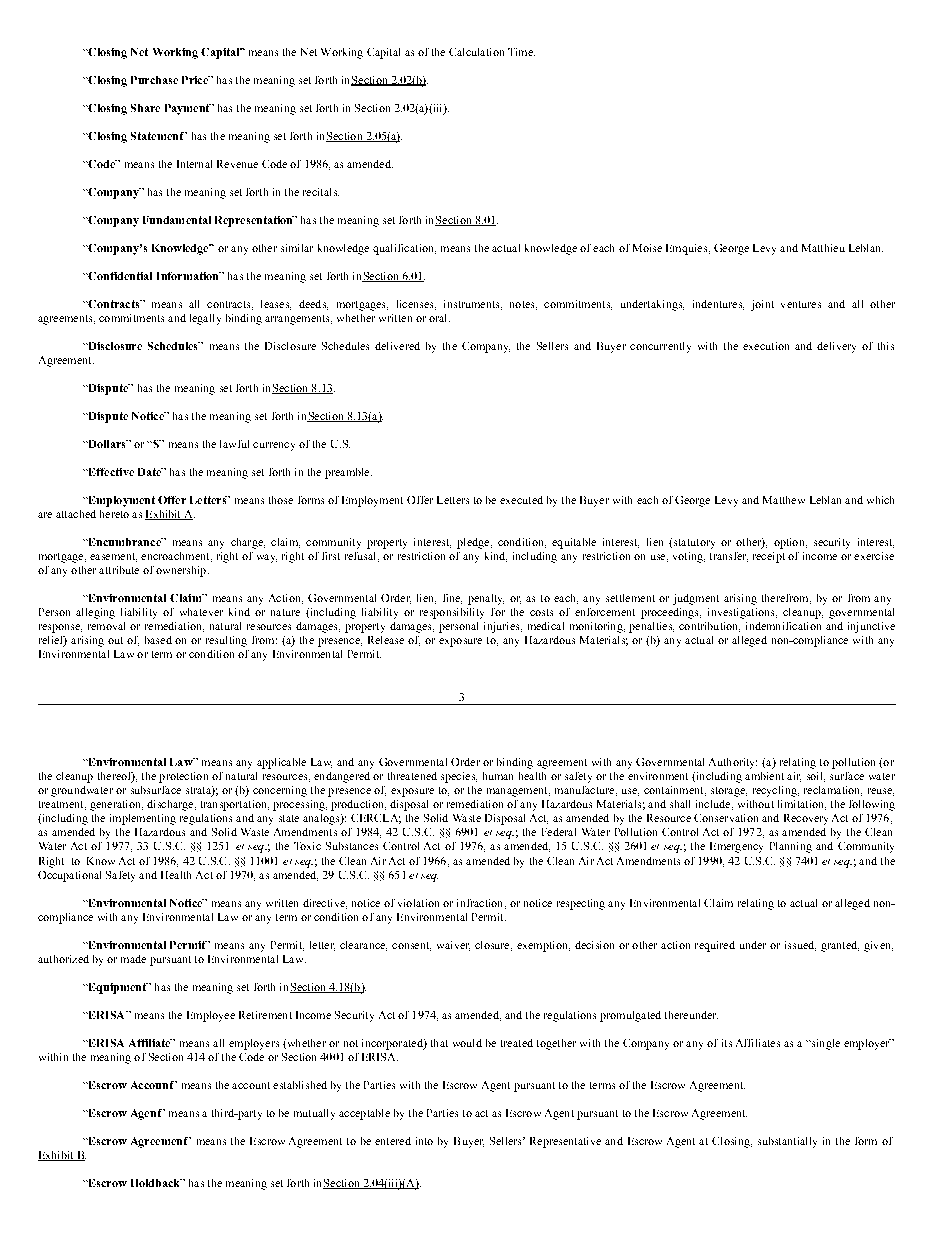 The height and width of the document is (1233, 952). What do you see at coordinates (300, 1085) in the document?
I see `established` at bounding box center [300, 1085].
